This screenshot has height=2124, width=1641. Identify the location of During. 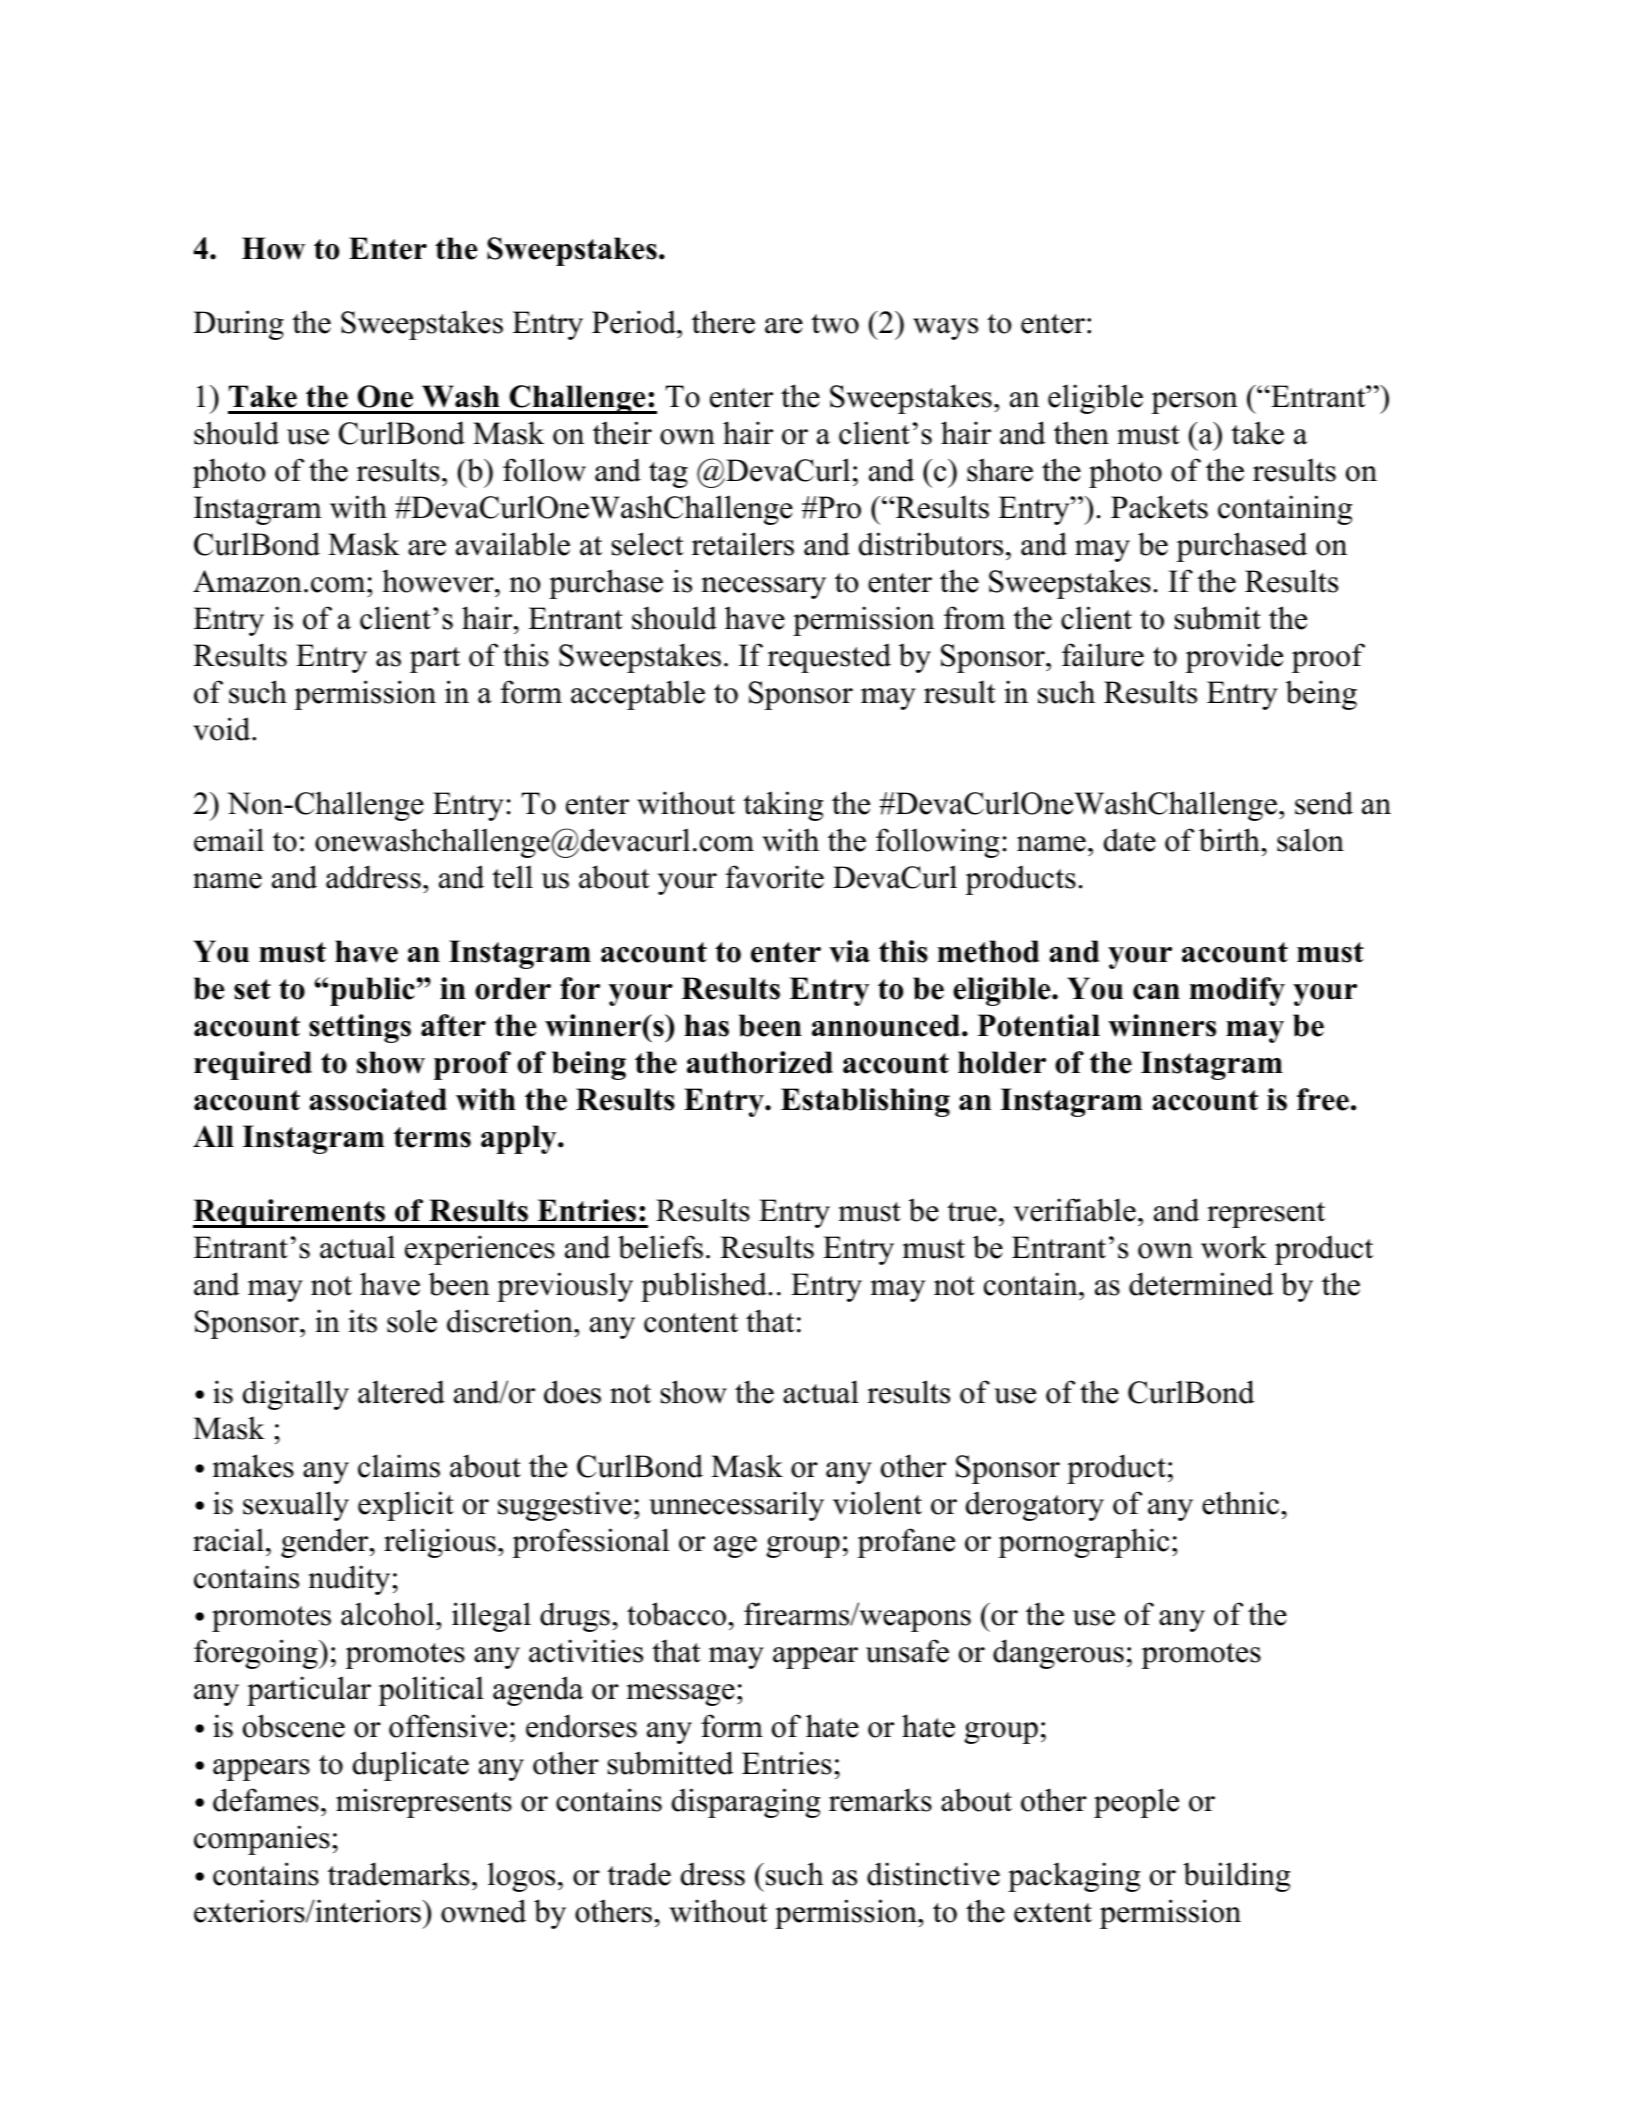
(238, 325).
